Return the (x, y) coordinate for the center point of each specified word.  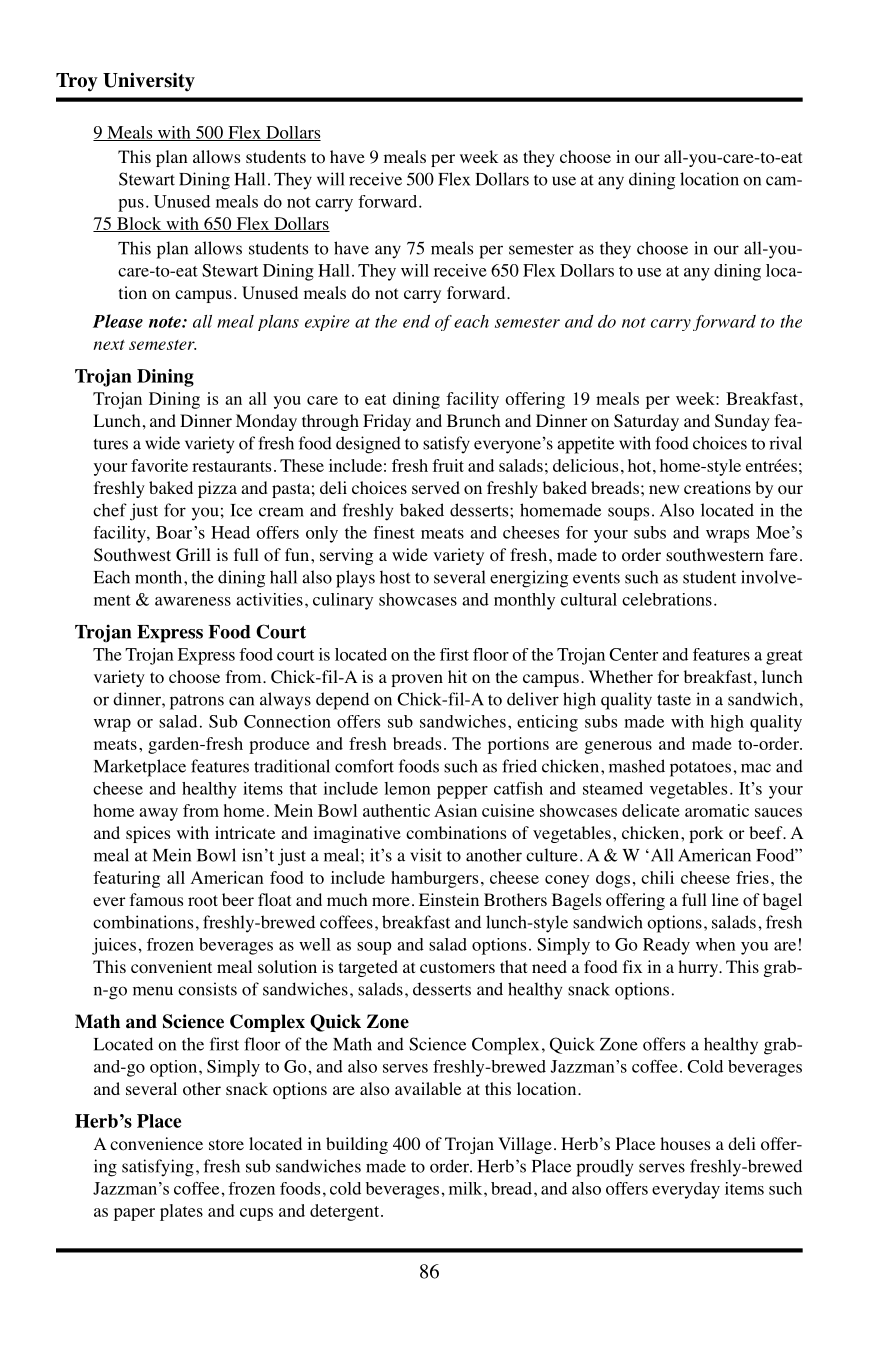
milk (467, 1188)
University (149, 82)
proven (417, 680)
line (725, 899)
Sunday (742, 422)
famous (156, 900)
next (109, 345)
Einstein (449, 899)
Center (633, 654)
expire (327, 323)
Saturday (646, 422)
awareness (193, 601)
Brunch (474, 420)
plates (181, 1212)
